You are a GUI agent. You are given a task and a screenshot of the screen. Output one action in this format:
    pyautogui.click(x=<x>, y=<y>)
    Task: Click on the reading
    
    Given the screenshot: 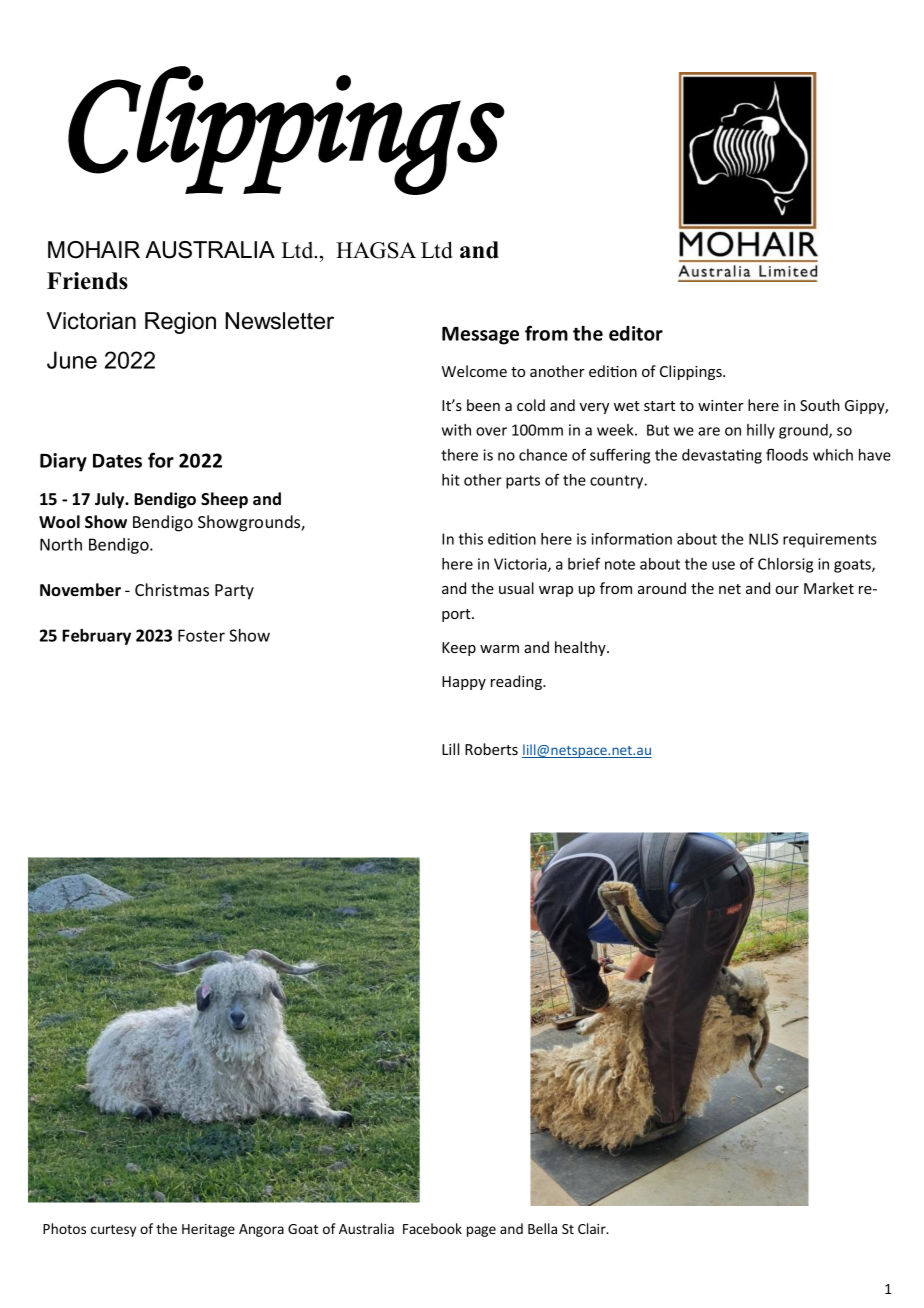 What is the action you would take?
    pyautogui.click(x=517, y=682)
